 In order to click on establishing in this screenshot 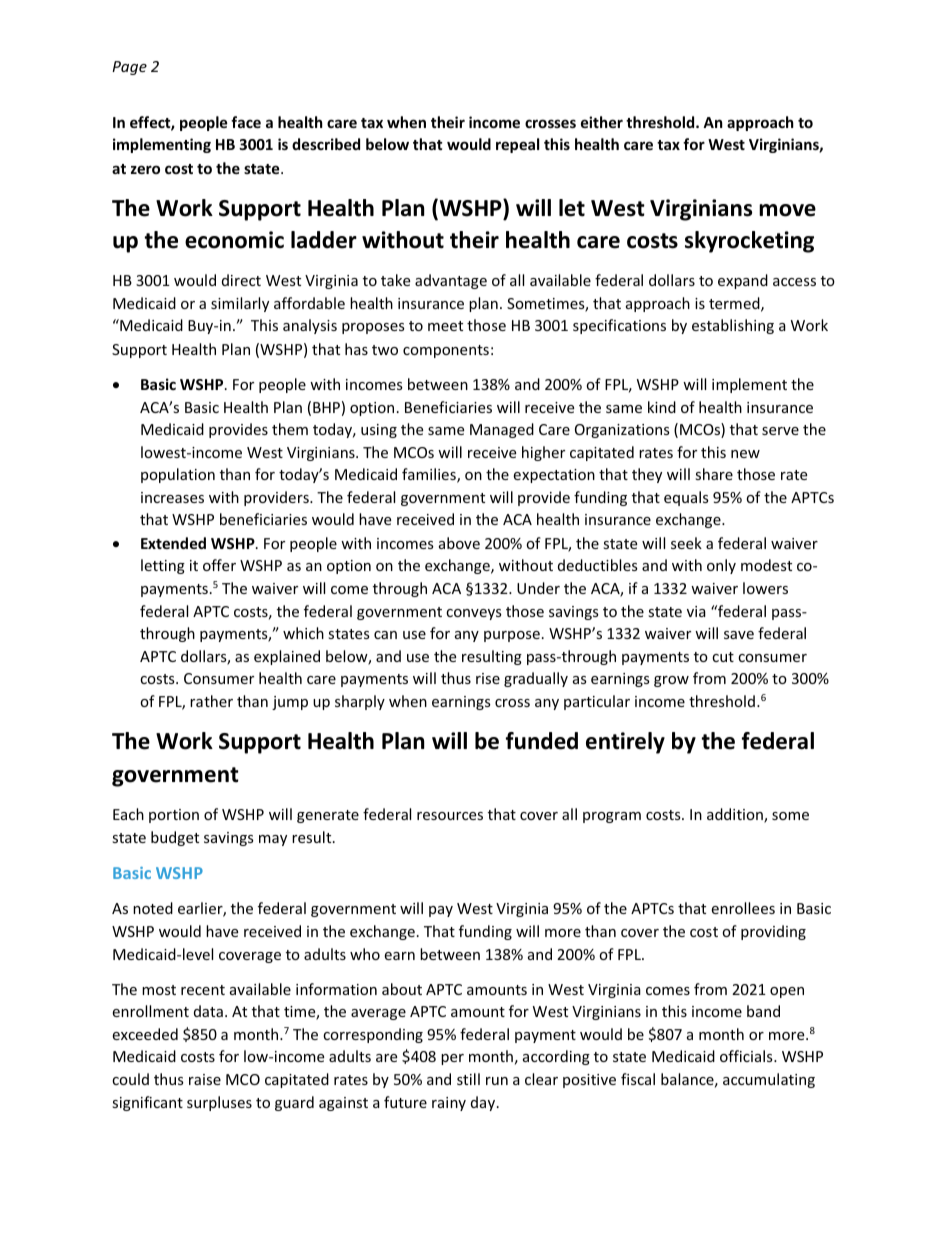, I will do `click(733, 326)`.
